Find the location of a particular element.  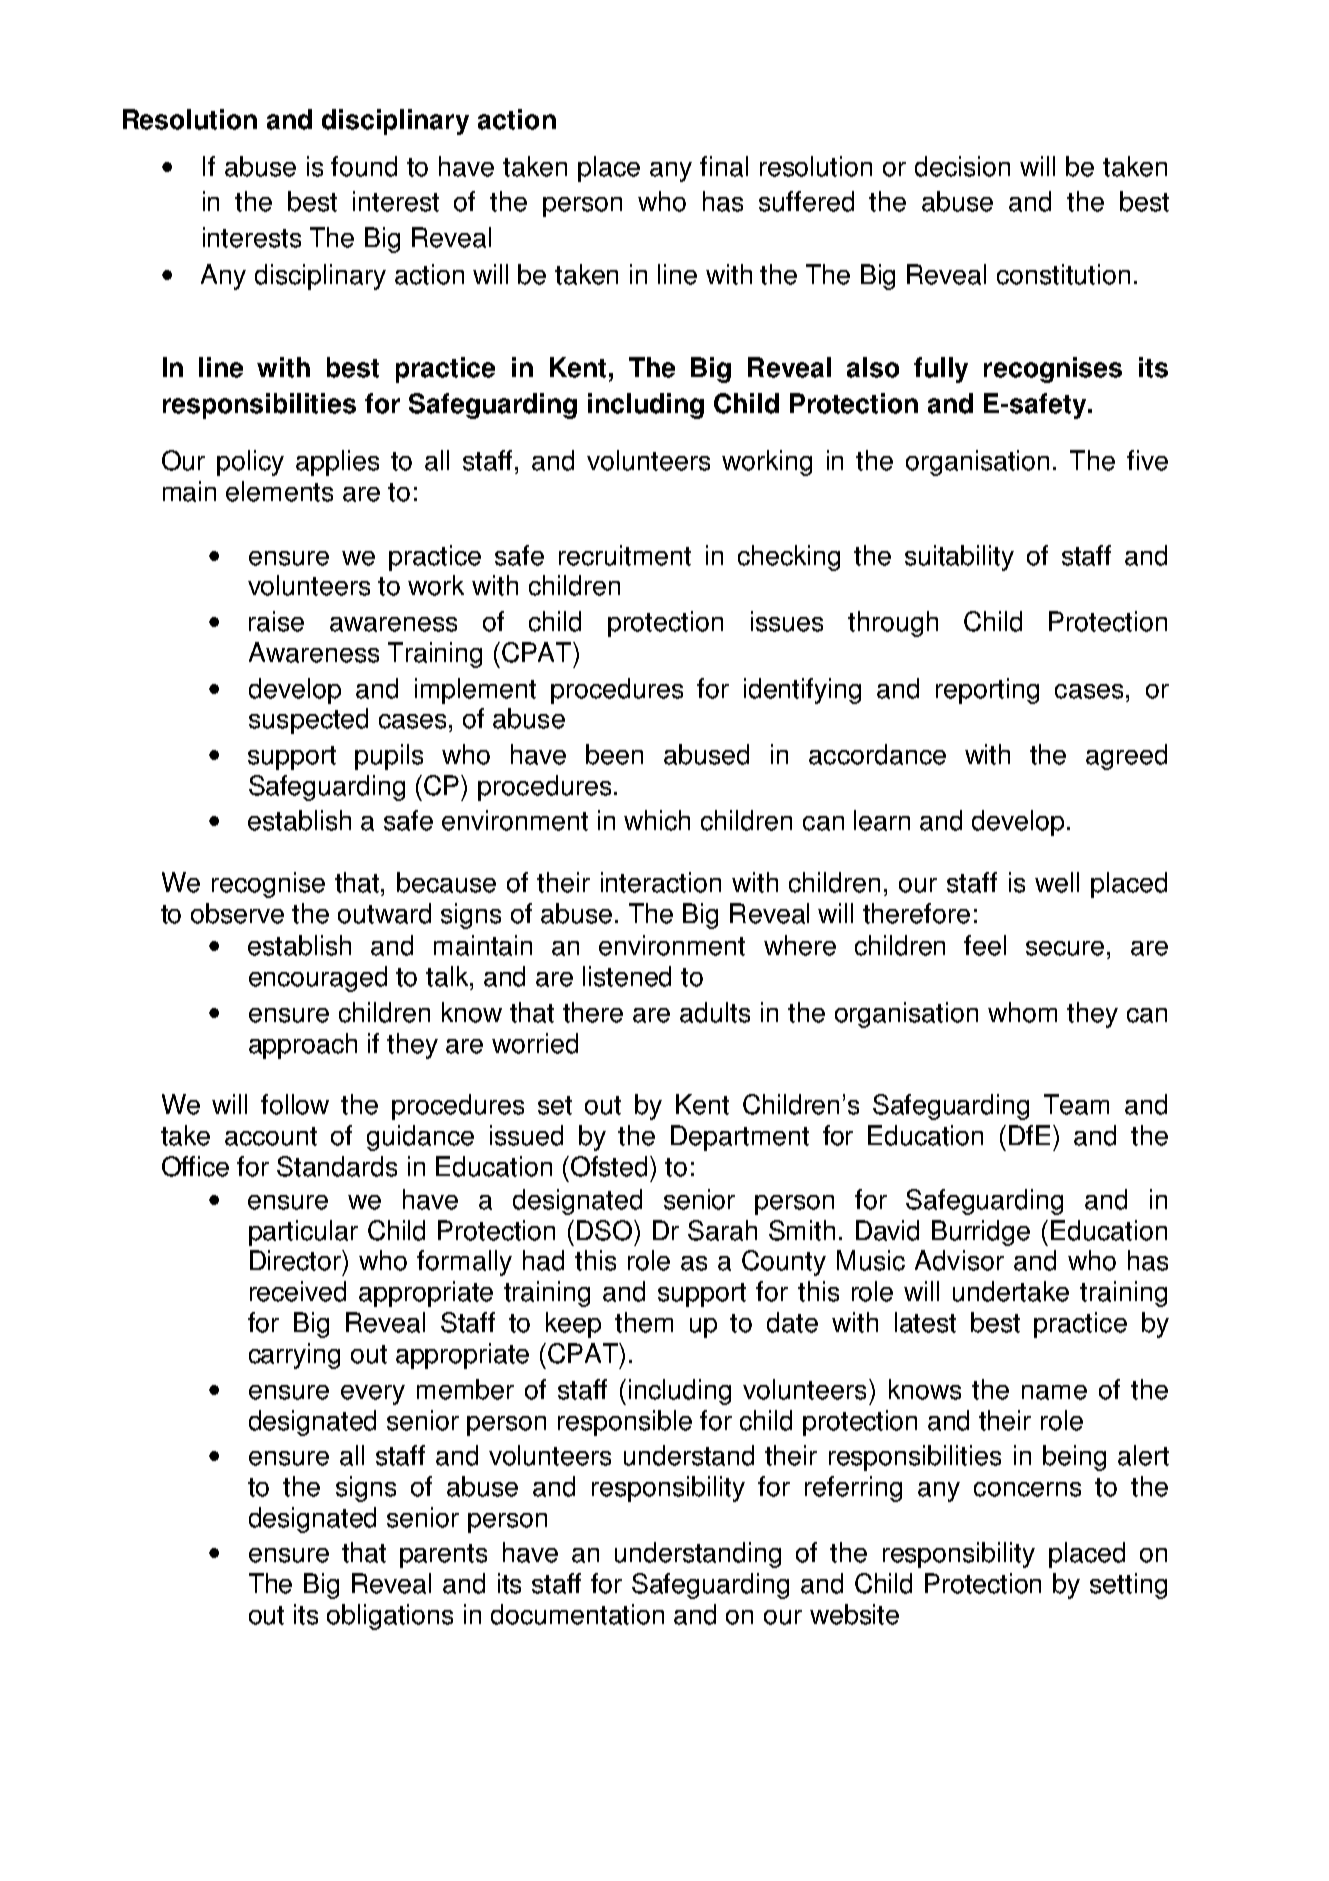

observe is located at coordinates (237, 913).
